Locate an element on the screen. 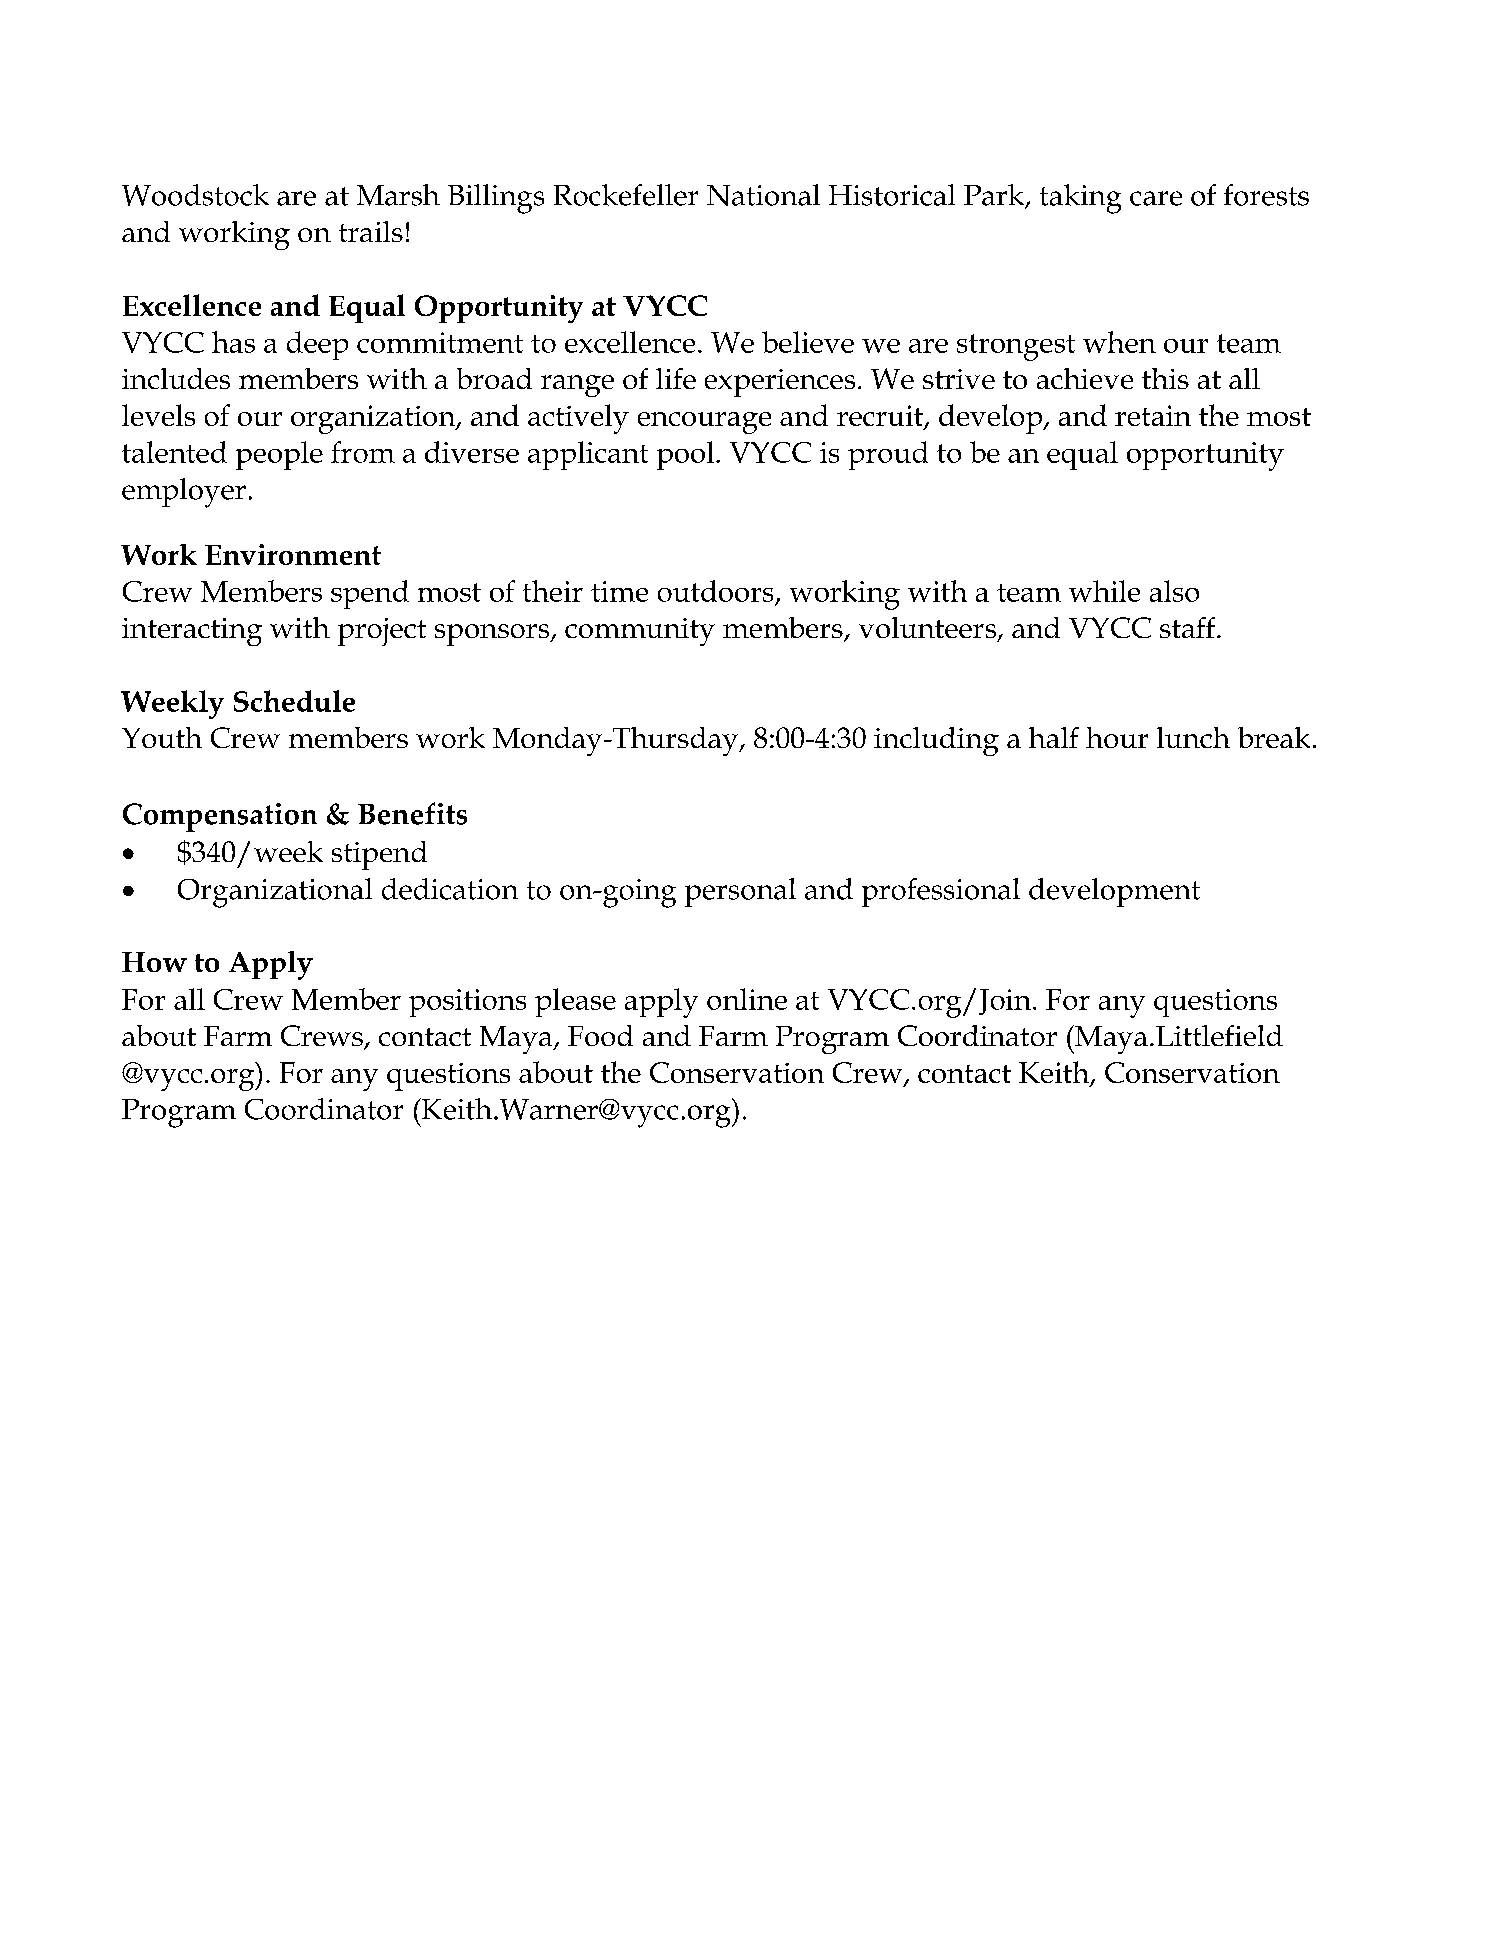  spend is located at coordinates (370, 594).
